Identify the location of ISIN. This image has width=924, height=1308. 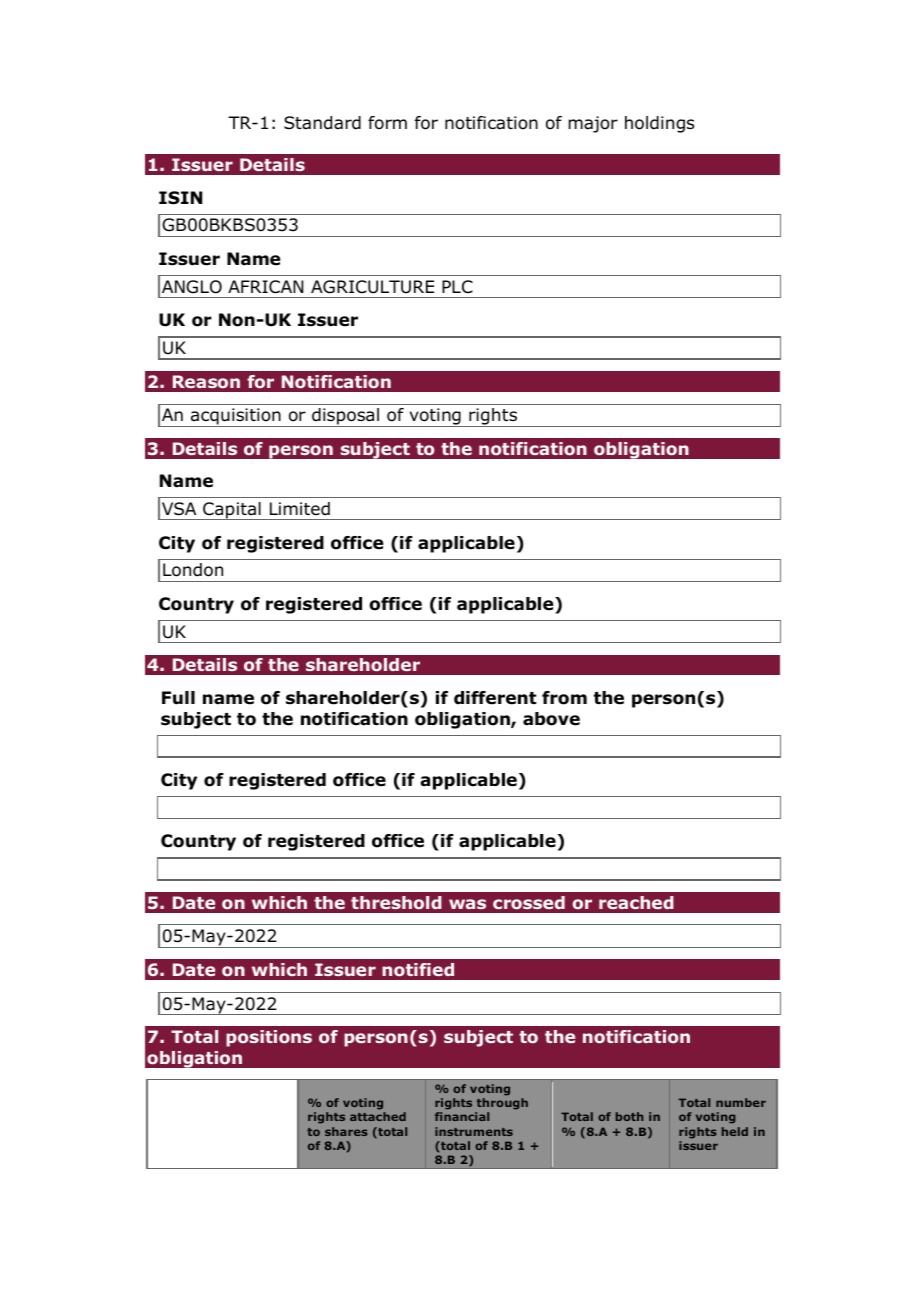
(180, 198).
